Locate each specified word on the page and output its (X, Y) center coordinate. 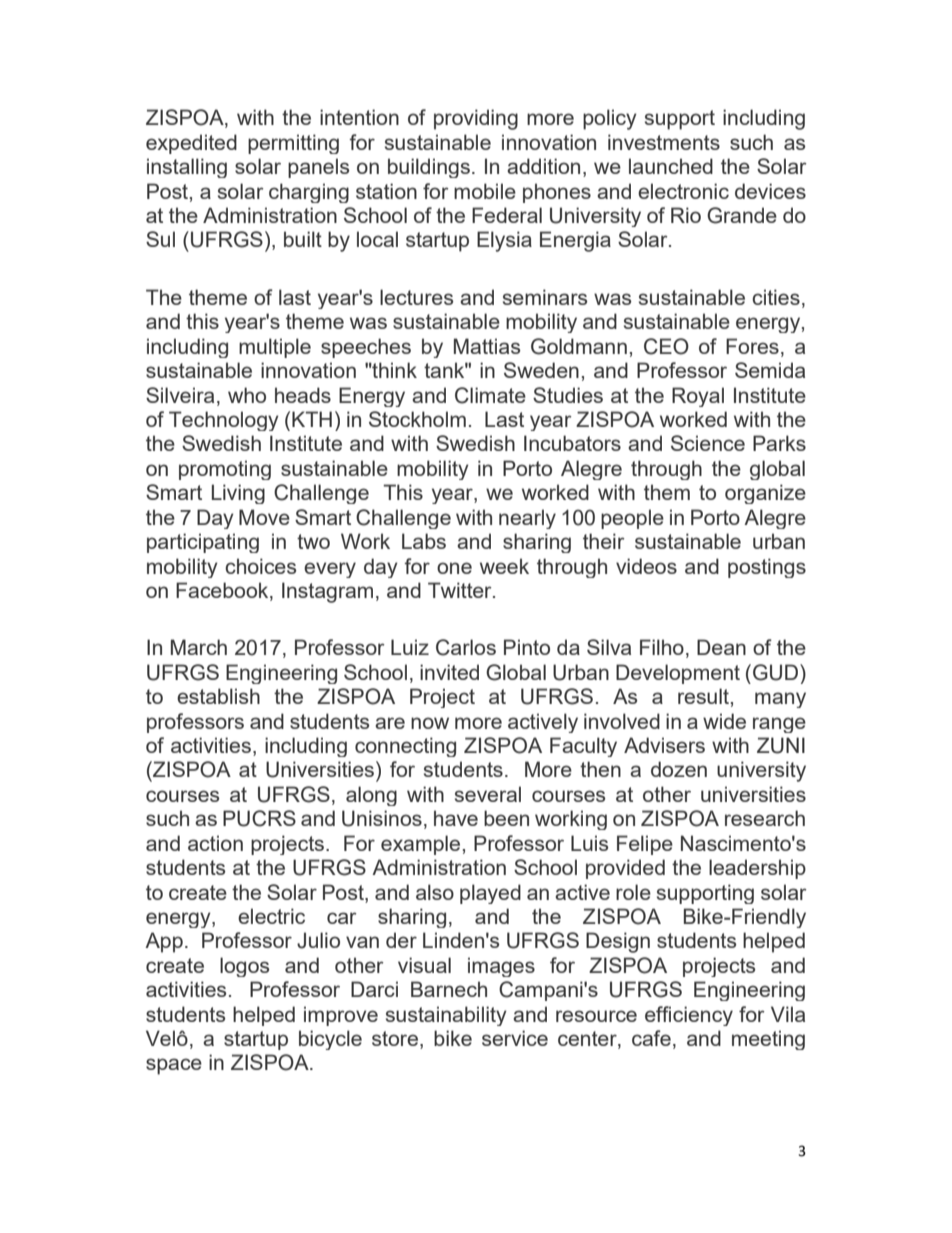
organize (765, 494)
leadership (757, 869)
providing (476, 119)
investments (664, 142)
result (703, 696)
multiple (275, 348)
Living (238, 494)
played (490, 894)
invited (449, 672)
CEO (666, 346)
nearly (527, 519)
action (215, 843)
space (174, 1066)
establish (218, 696)
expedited (191, 144)
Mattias (487, 346)
